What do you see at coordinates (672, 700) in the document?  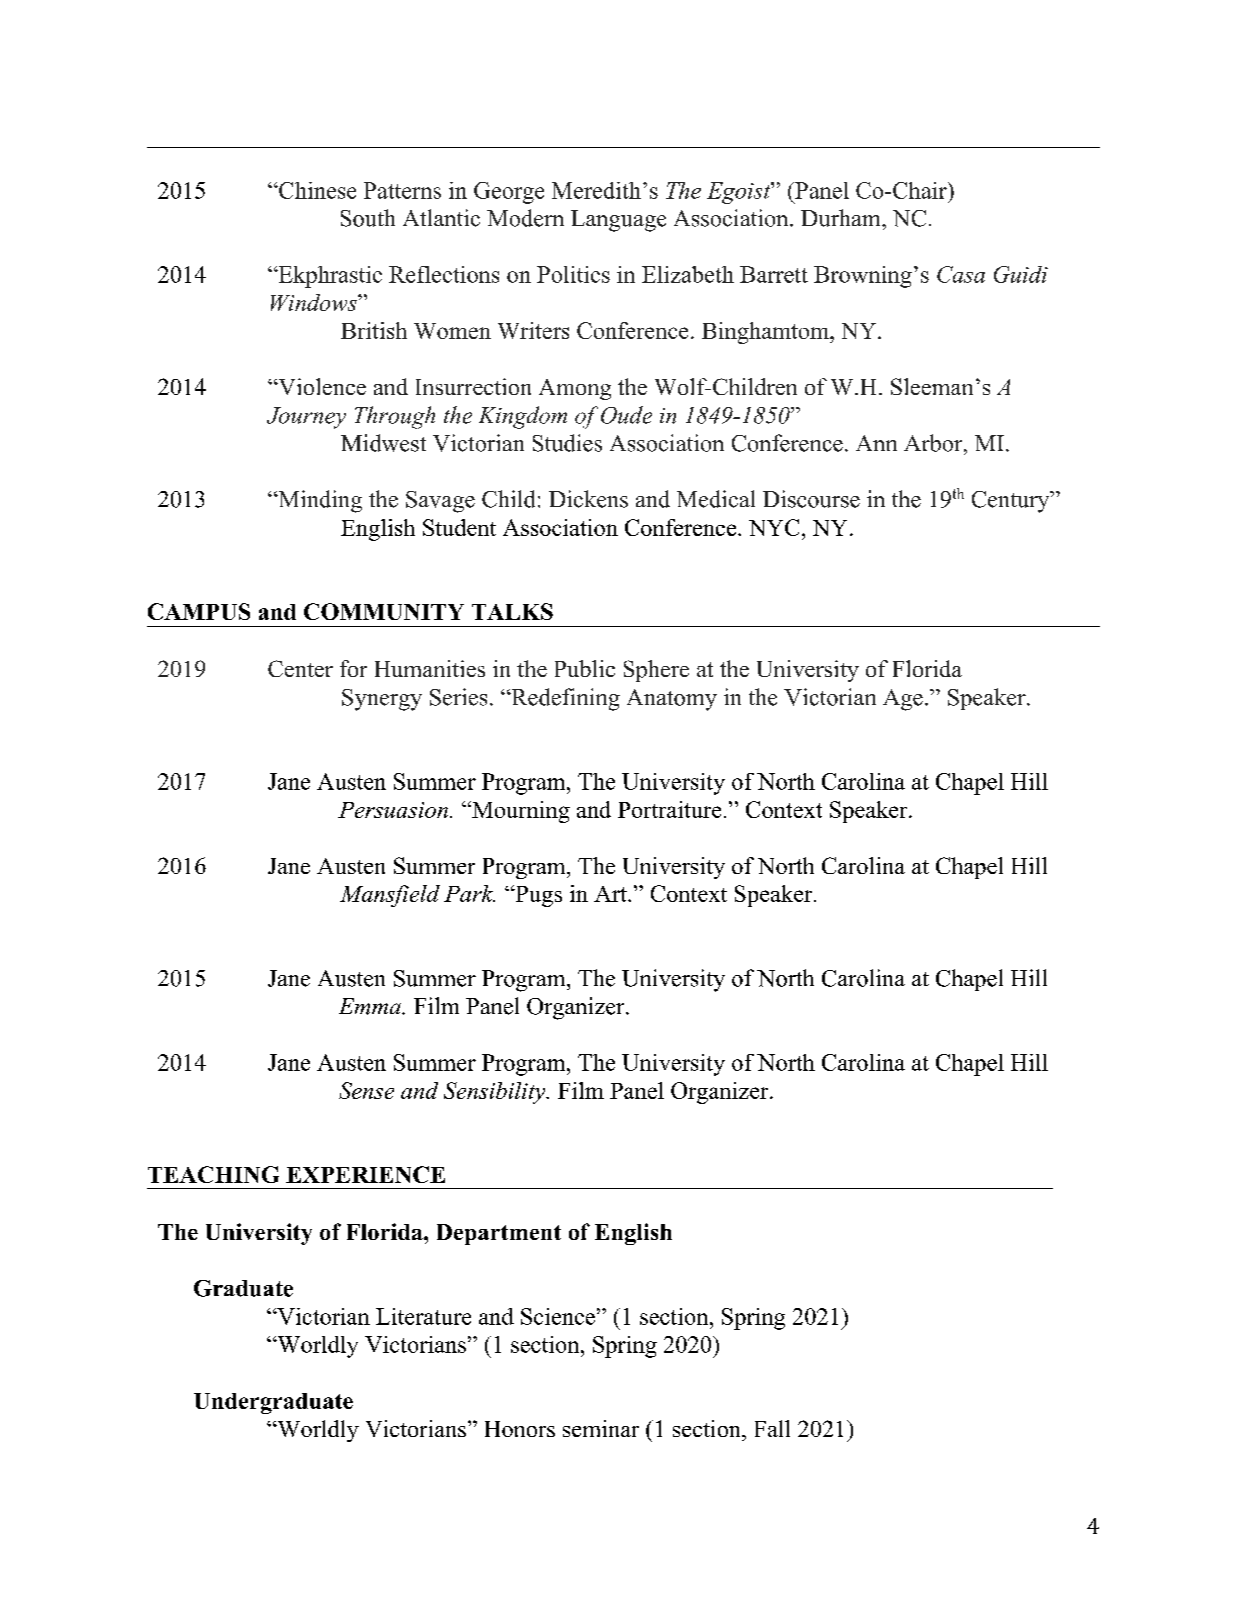 I see `Anatomy` at bounding box center [672, 700].
